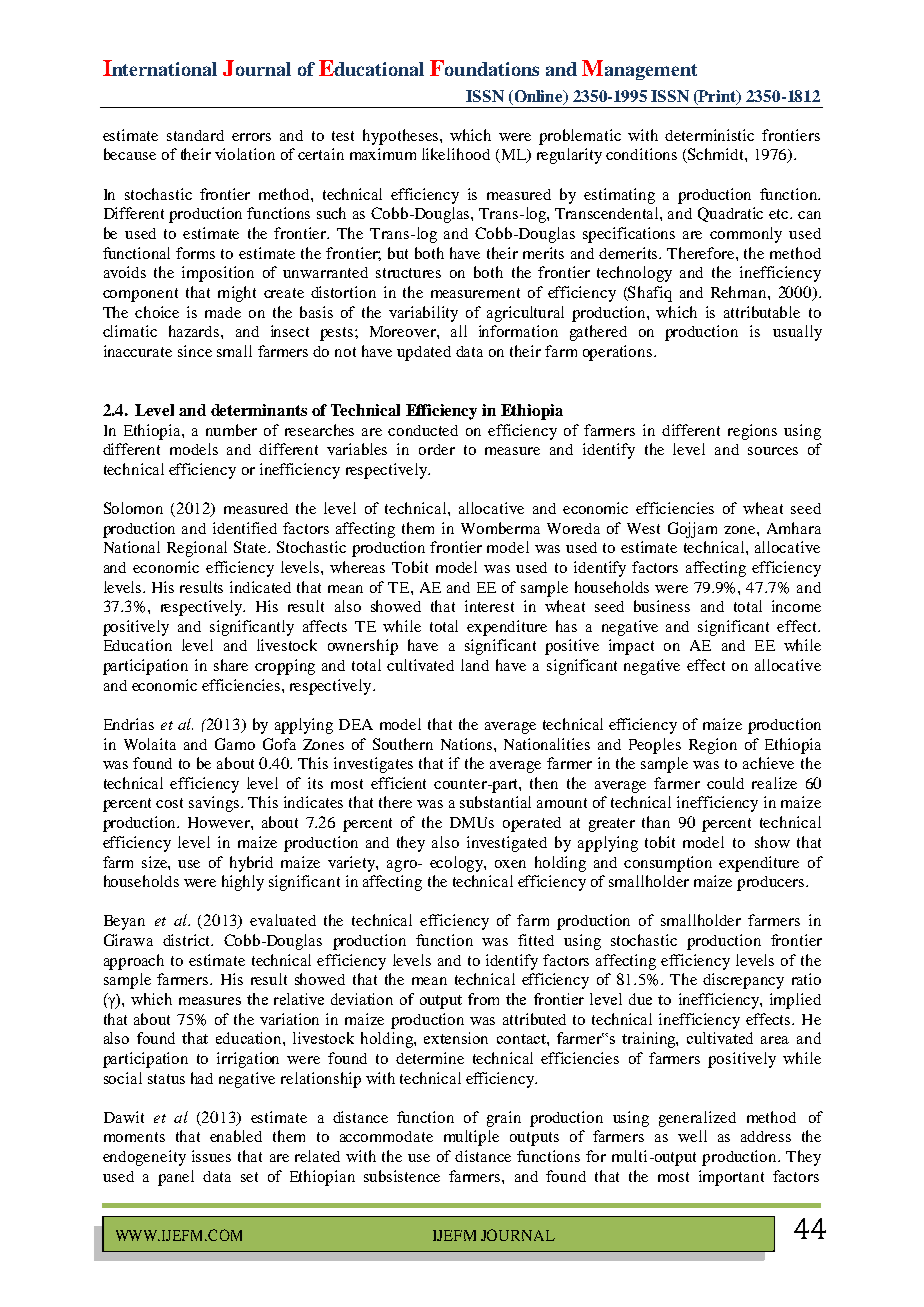 The image size is (924, 1307). I want to click on deterministic, so click(709, 135).
